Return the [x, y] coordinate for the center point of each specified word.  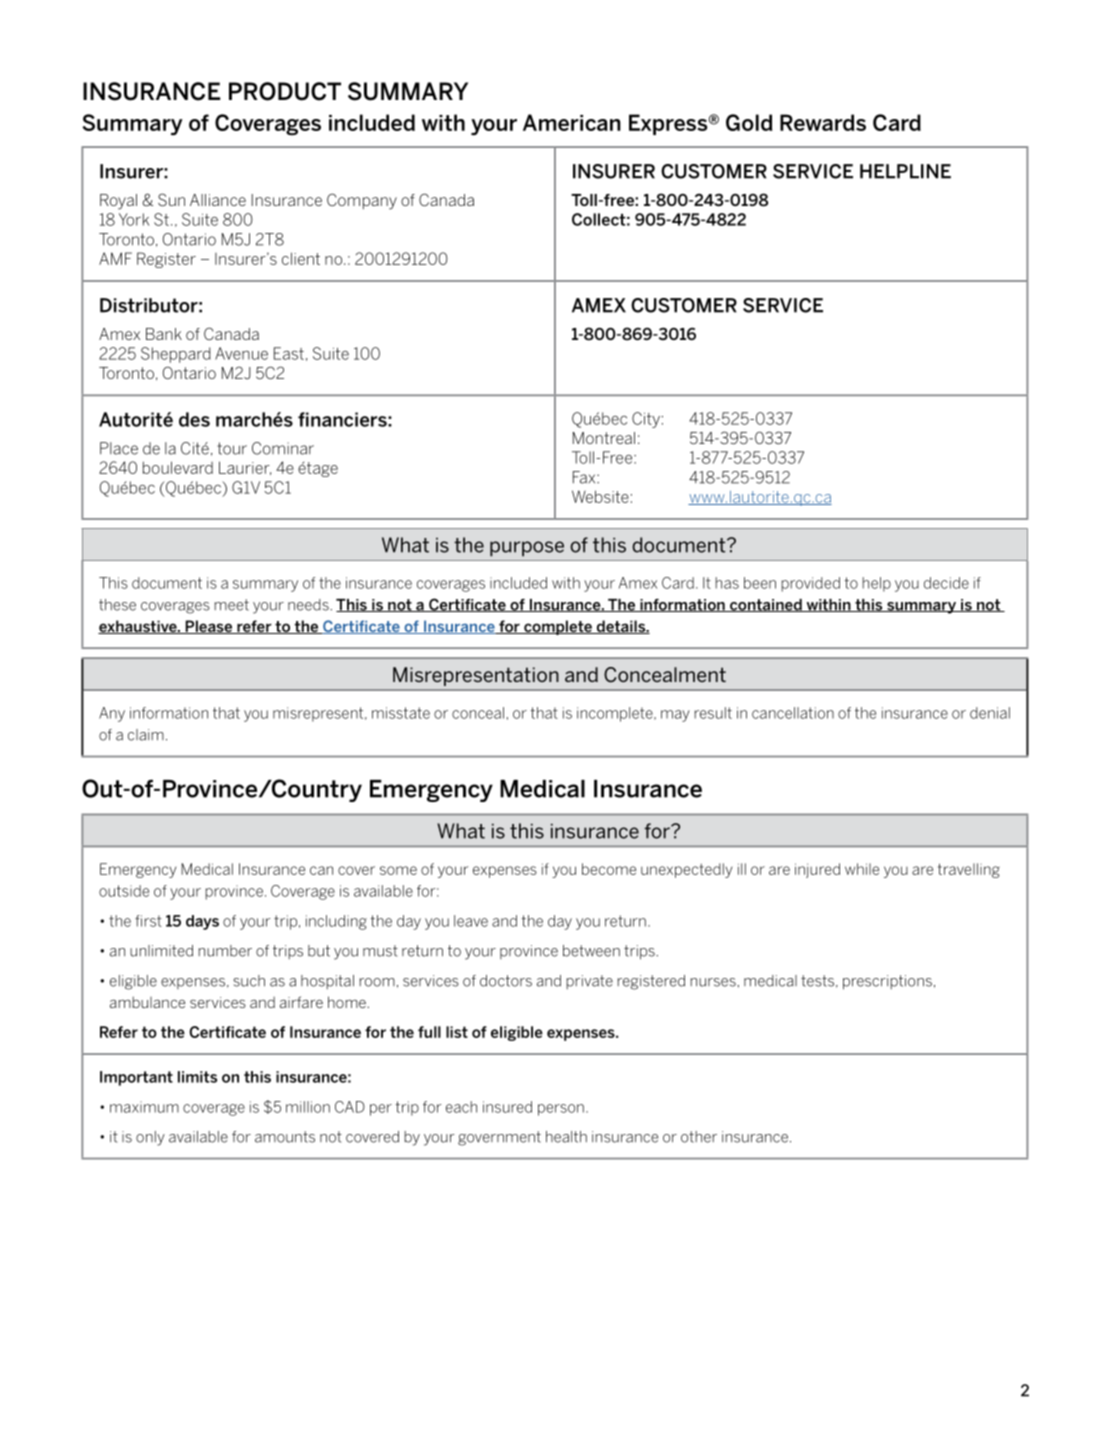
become [609, 869]
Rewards [823, 122]
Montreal [604, 438]
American [572, 122]
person [561, 1110]
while [862, 869]
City [646, 420]
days [202, 922]
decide [946, 583]
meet [231, 605]
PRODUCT [285, 91]
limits [197, 1077]
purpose [527, 549]
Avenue [241, 353]
